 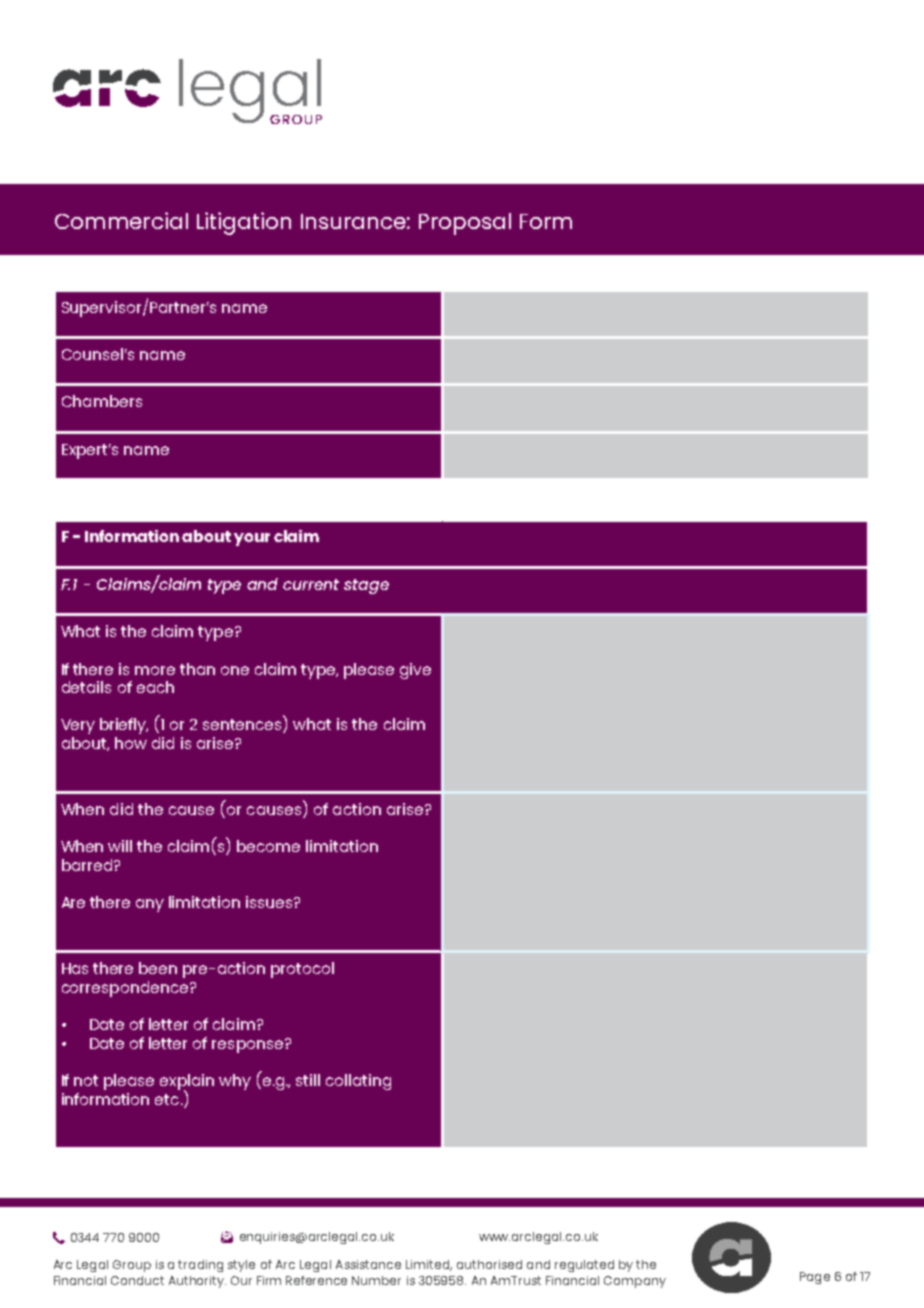 I want to click on Commercial, so click(x=121, y=220).
